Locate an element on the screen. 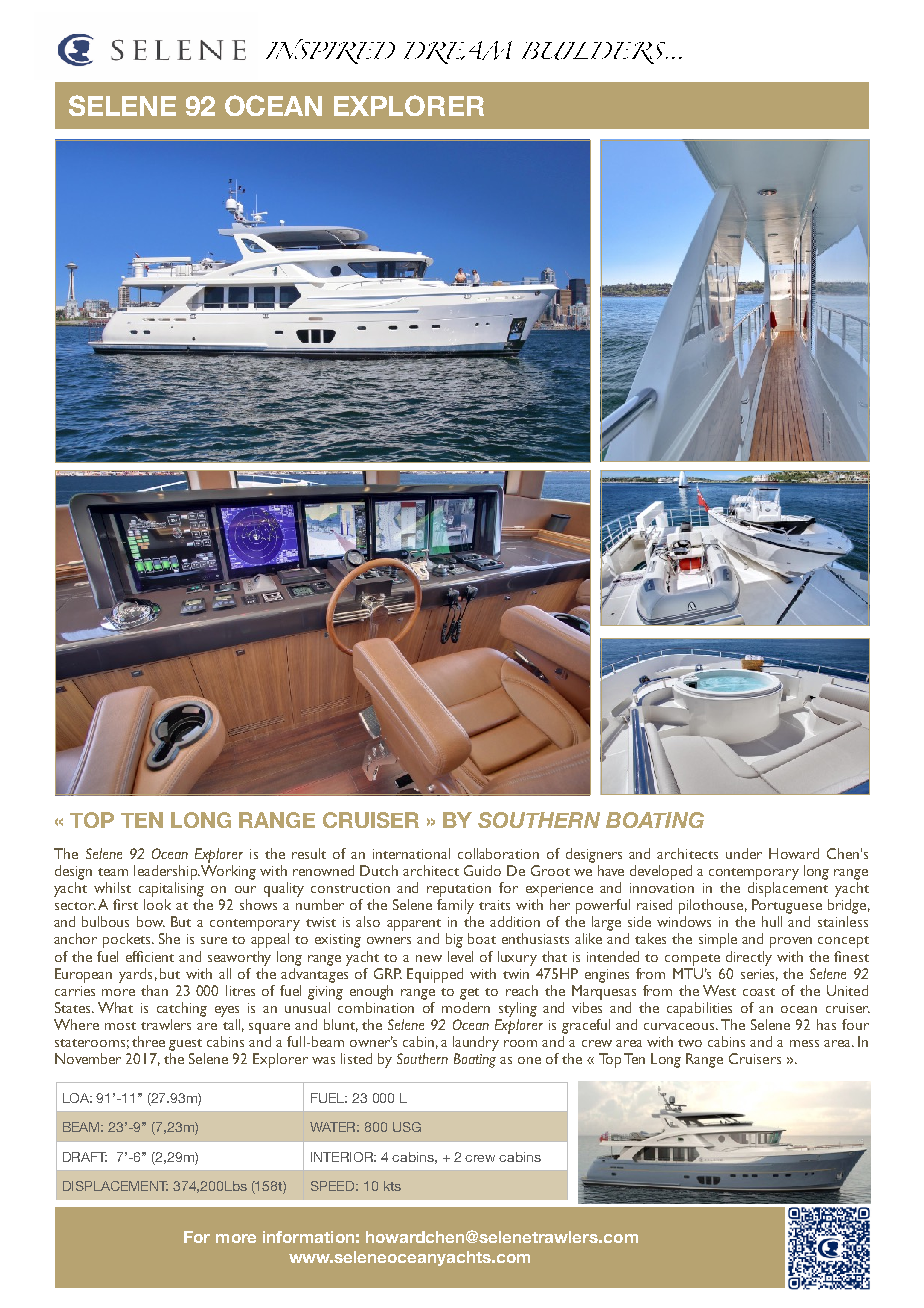  BUILDERS is located at coordinates (595, 53).
